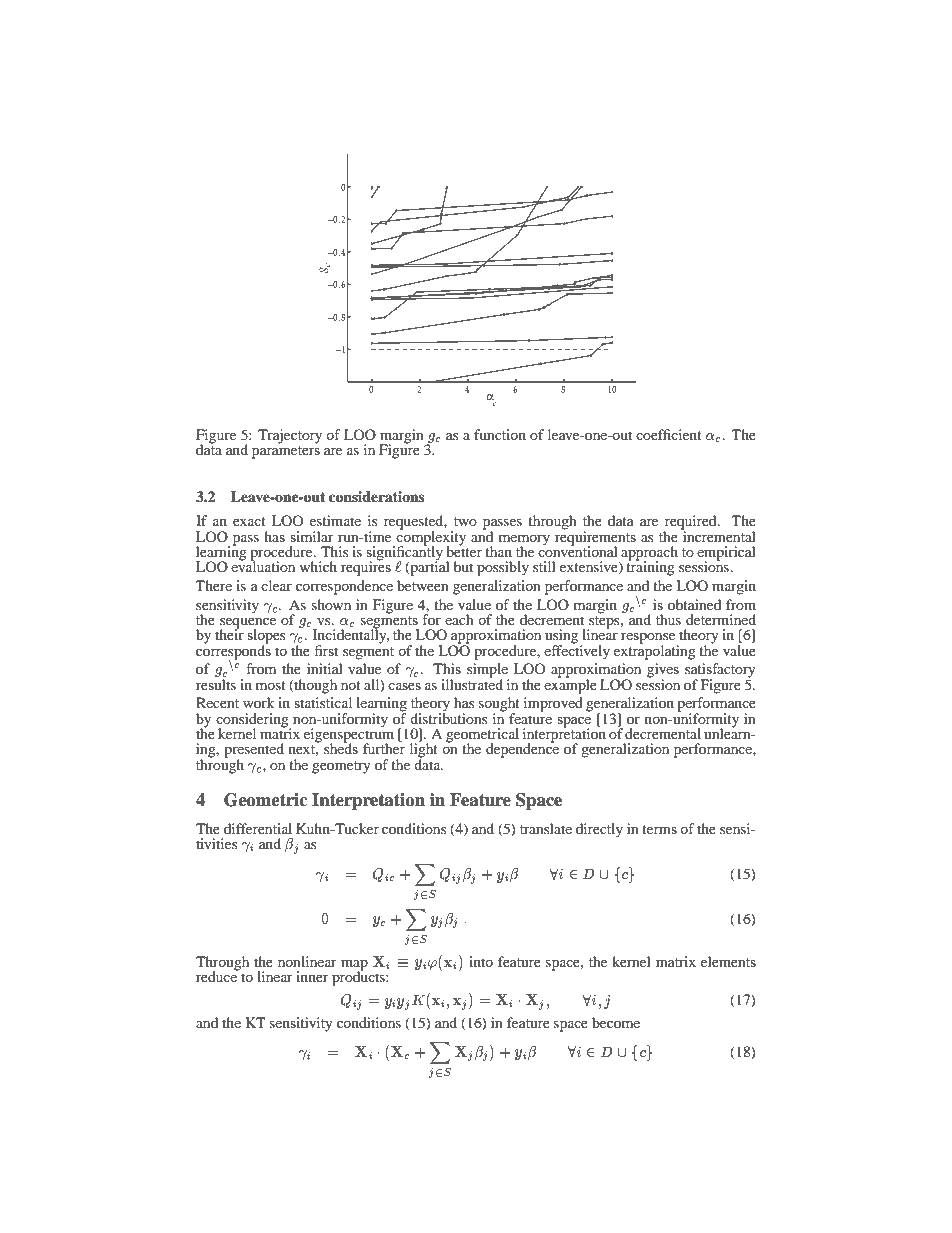  Describe the element at coordinates (286, 452) in the screenshot. I see `parameters` at that location.
